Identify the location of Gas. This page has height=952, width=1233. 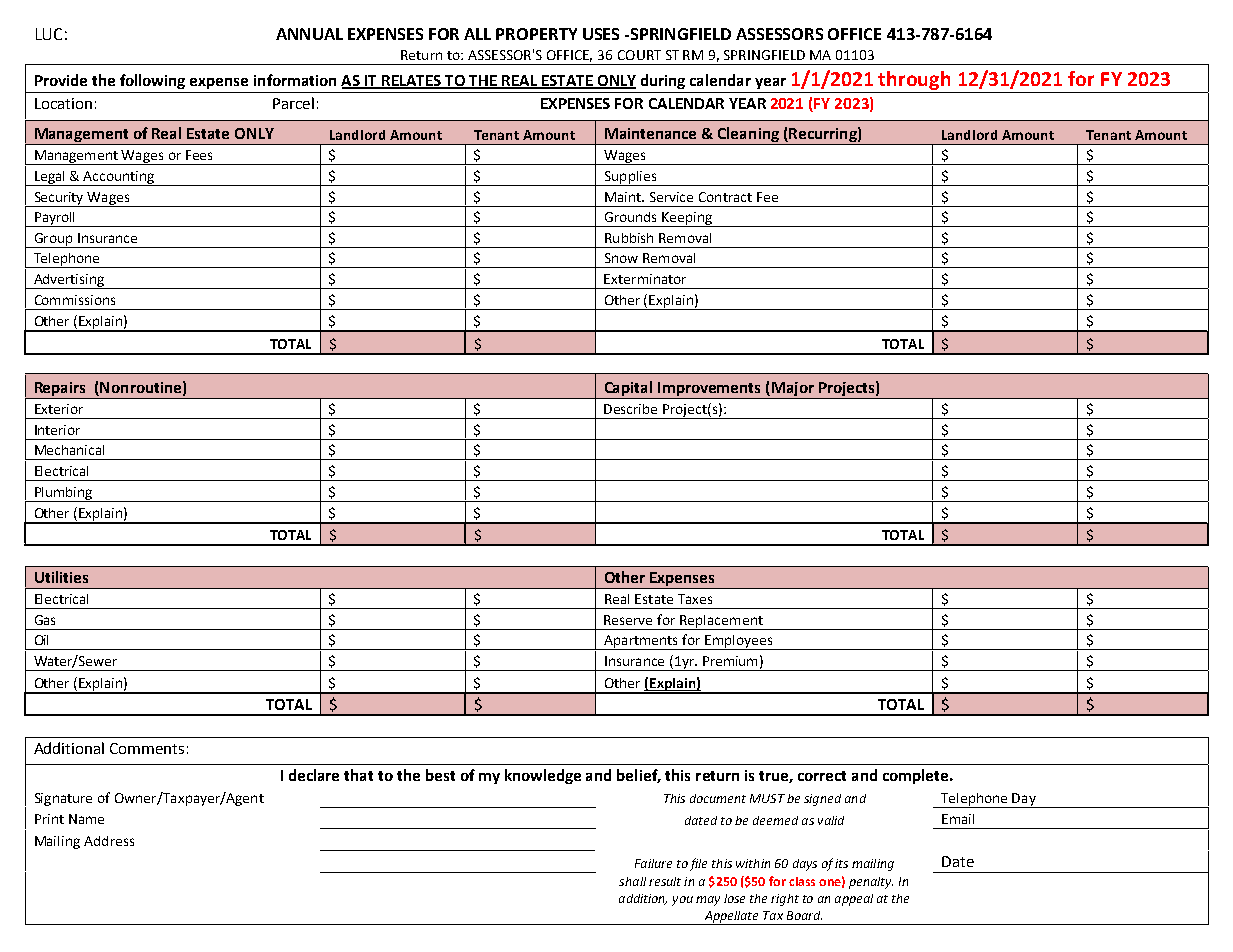
(45, 620).
